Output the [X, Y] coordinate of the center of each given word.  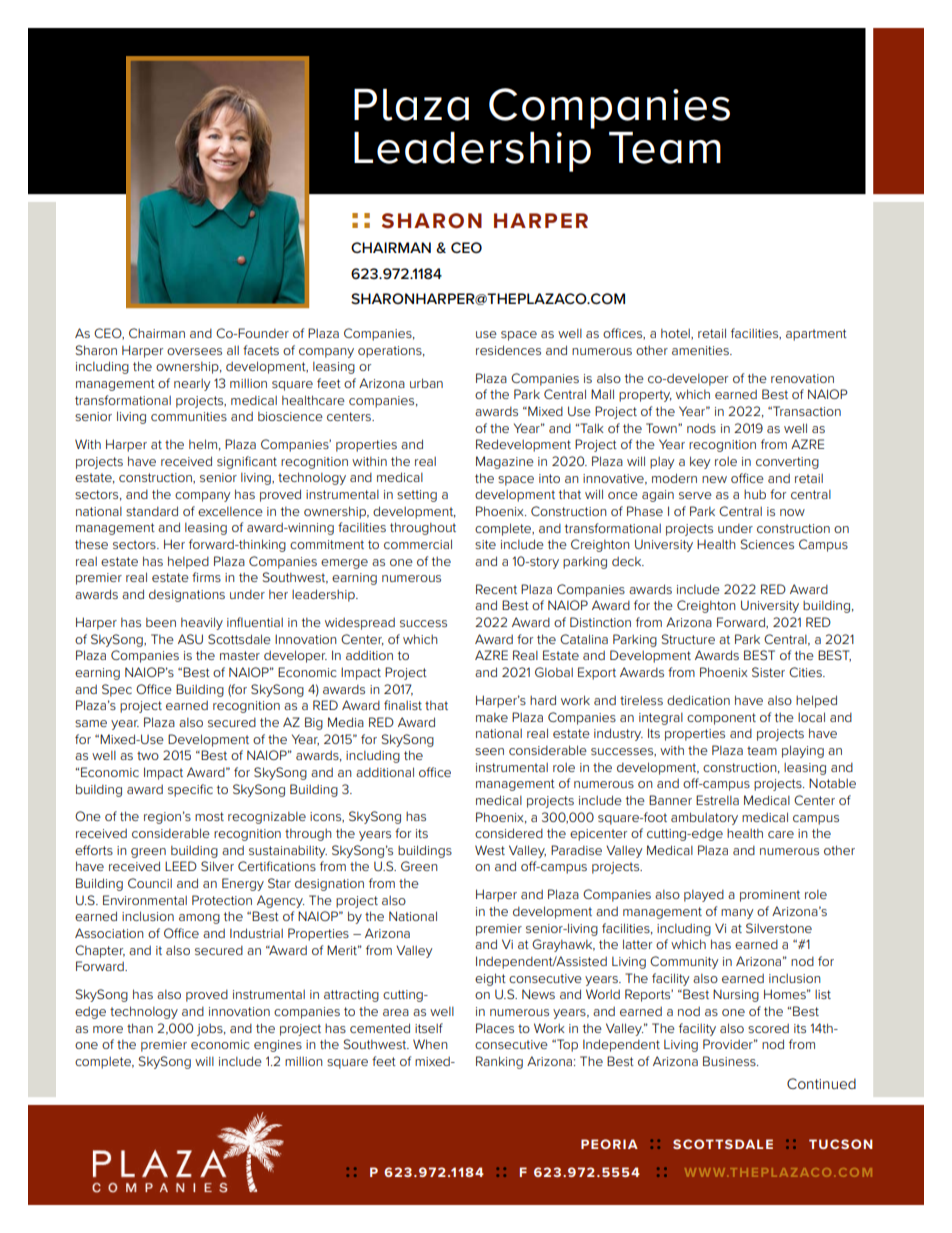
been [161, 622]
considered [509, 833]
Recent [496, 589]
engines [278, 1046]
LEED [181, 866]
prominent [770, 896]
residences [508, 350]
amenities [701, 350]
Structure [688, 639]
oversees [194, 351]
